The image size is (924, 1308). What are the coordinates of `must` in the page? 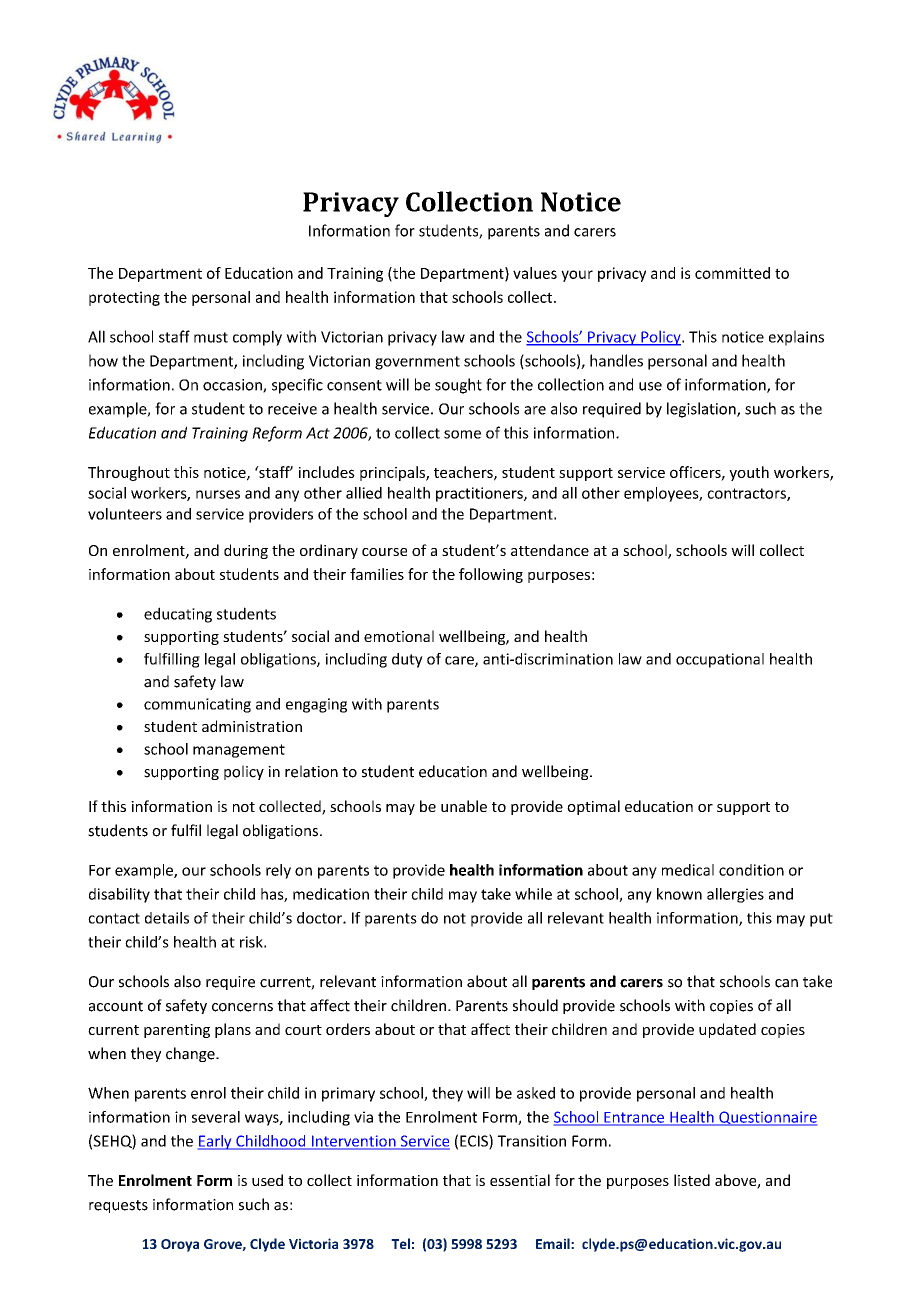 It's located at (211, 337).
